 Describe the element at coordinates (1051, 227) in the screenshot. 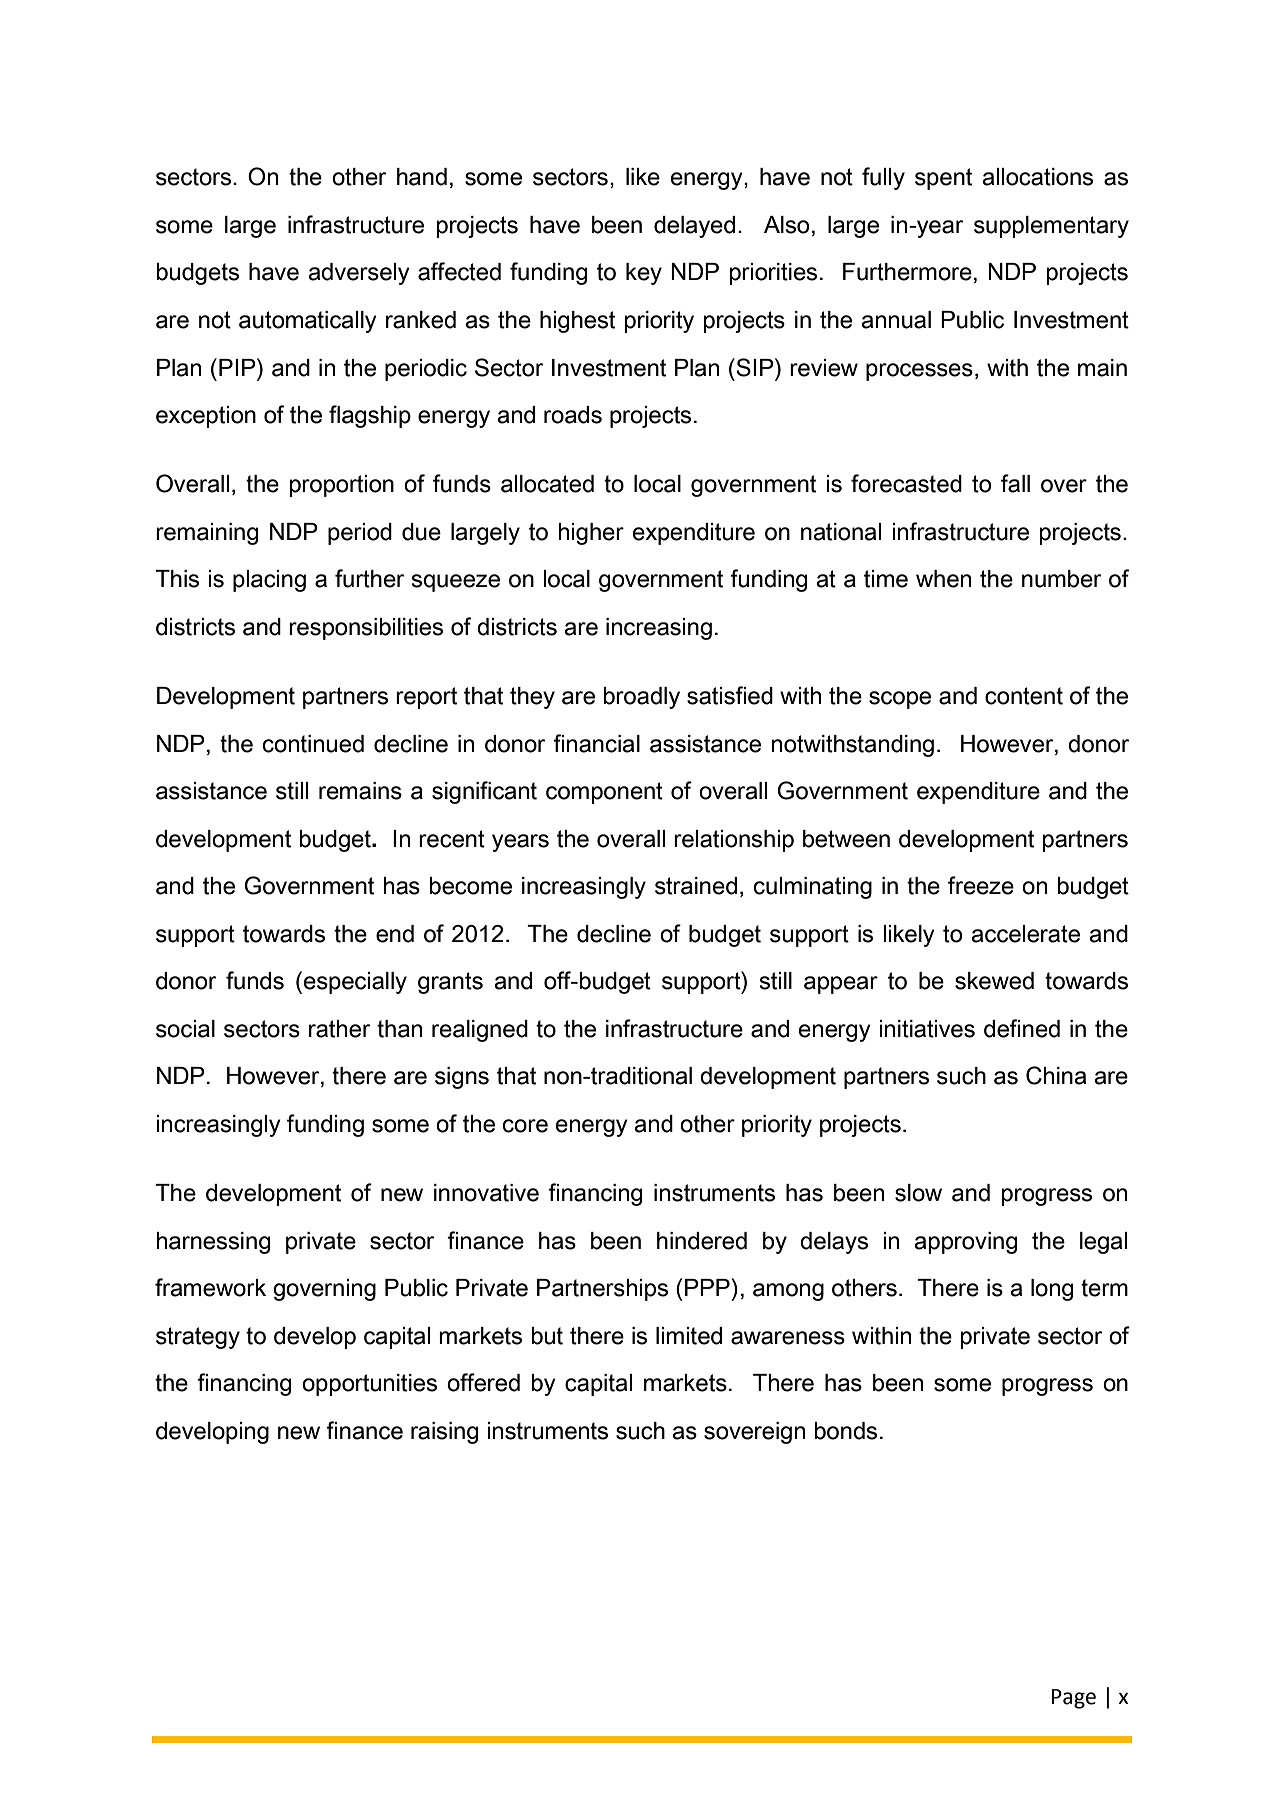

I see `supplementary` at that location.
